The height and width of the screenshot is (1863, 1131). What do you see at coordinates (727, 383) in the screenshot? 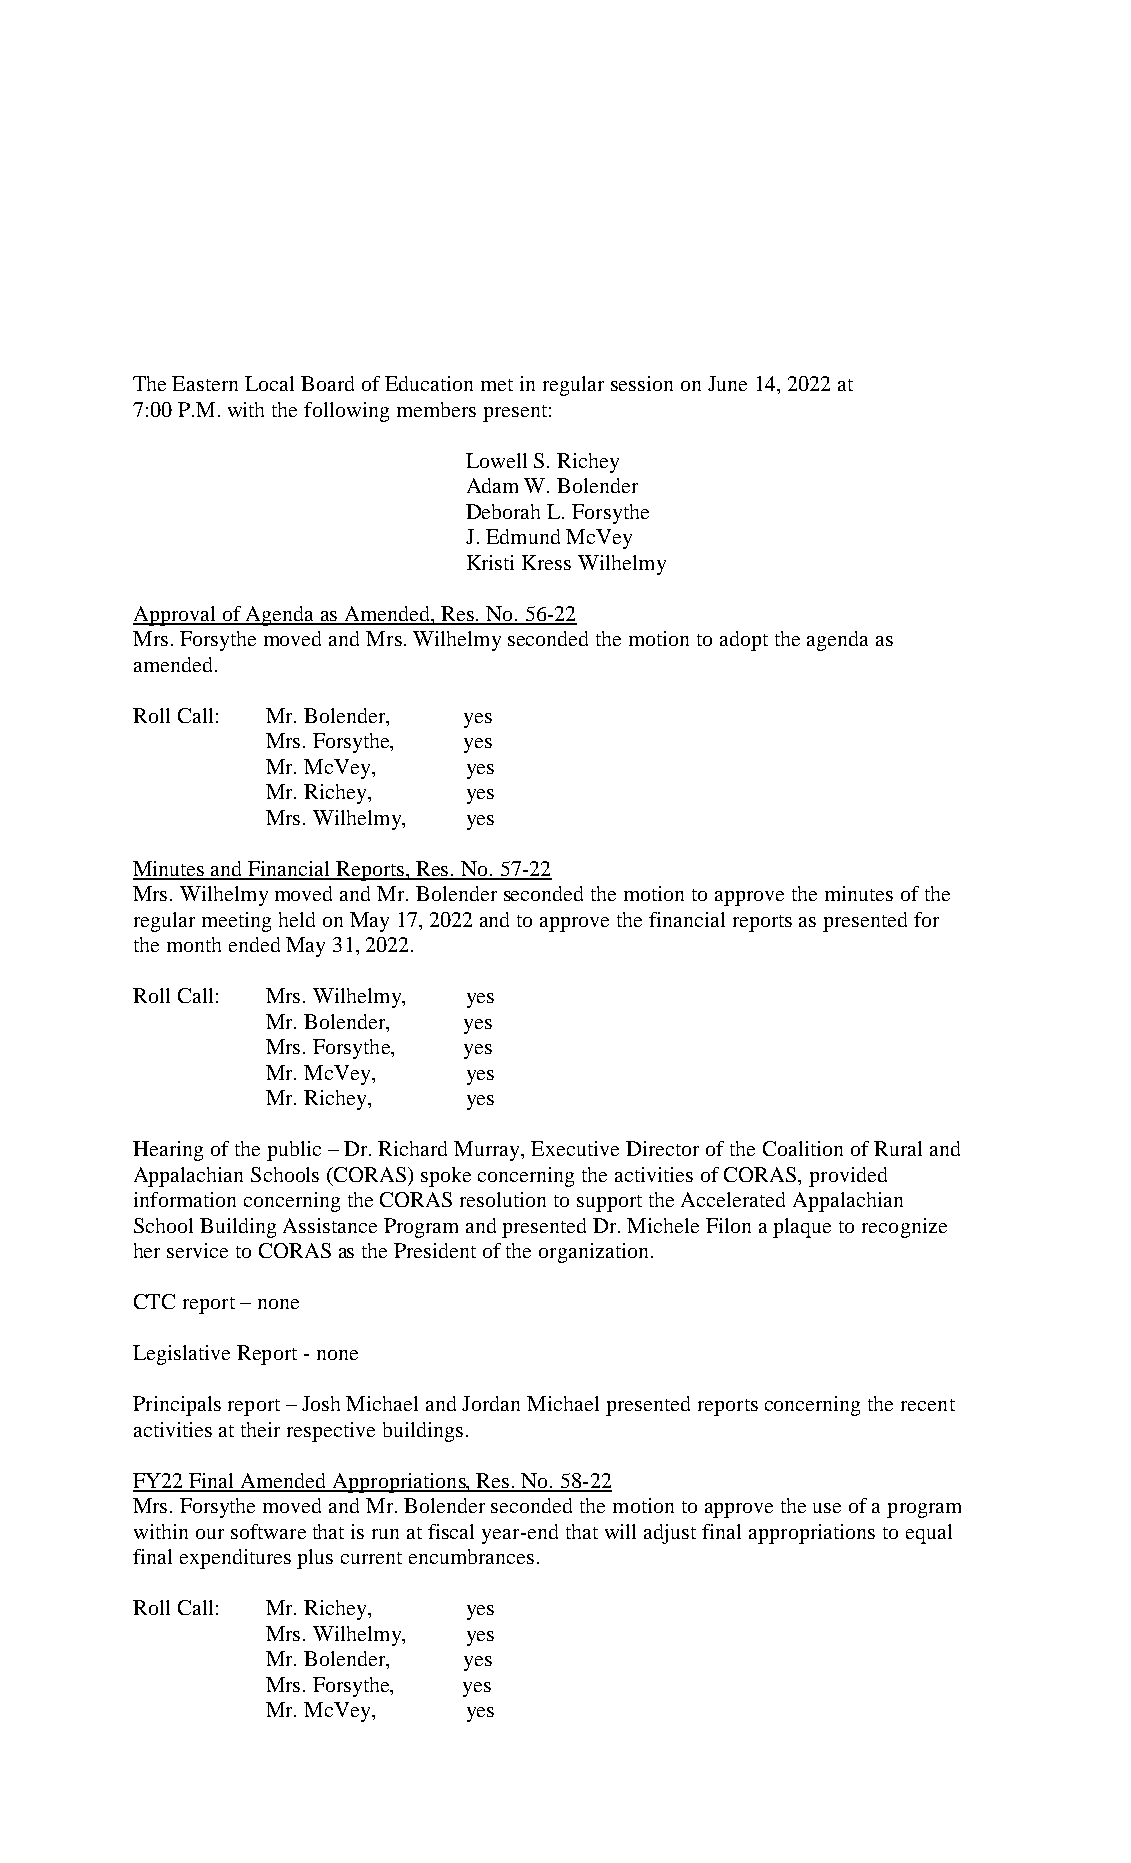
I see `June` at bounding box center [727, 383].
